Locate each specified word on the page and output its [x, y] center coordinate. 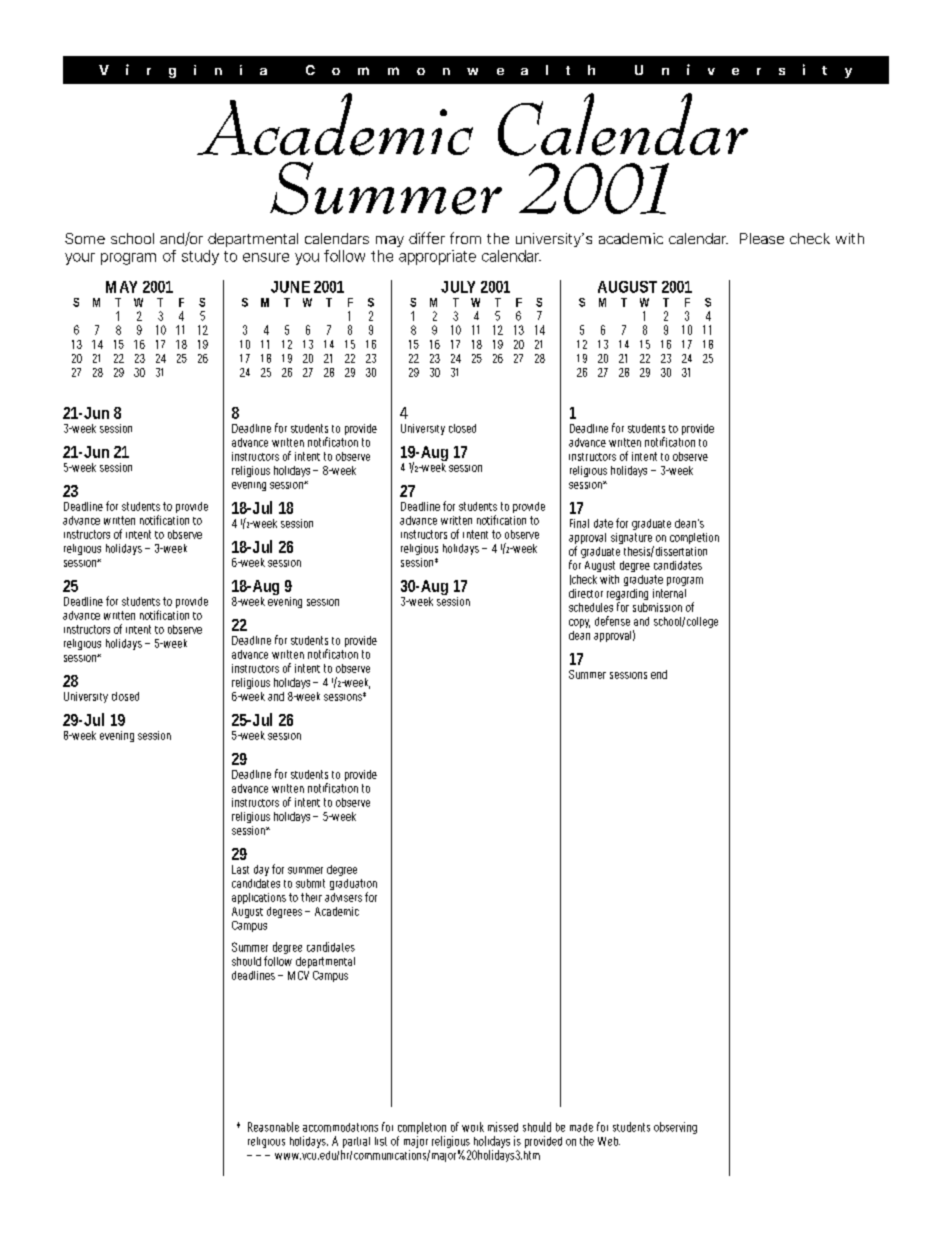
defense [612, 621]
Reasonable [273, 1127]
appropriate [437, 257]
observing [675, 1128]
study [200, 257]
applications [259, 898]
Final [579, 523]
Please [762, 238]
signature [632, 540]
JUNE [290, 287]
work [473, 1127]
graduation [353, 886]
